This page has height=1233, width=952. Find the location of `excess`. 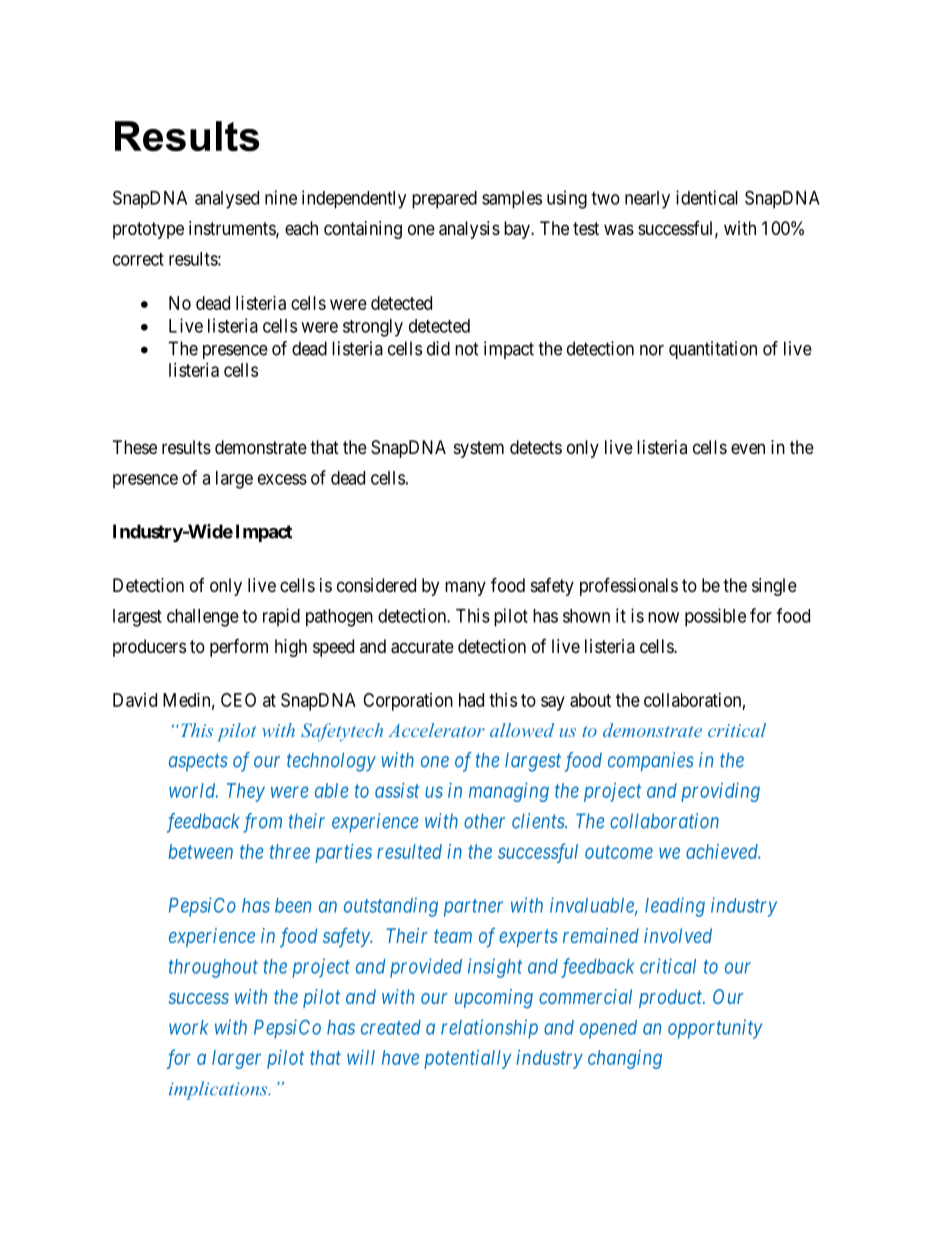

excess is located at coordinates (282, 479).
